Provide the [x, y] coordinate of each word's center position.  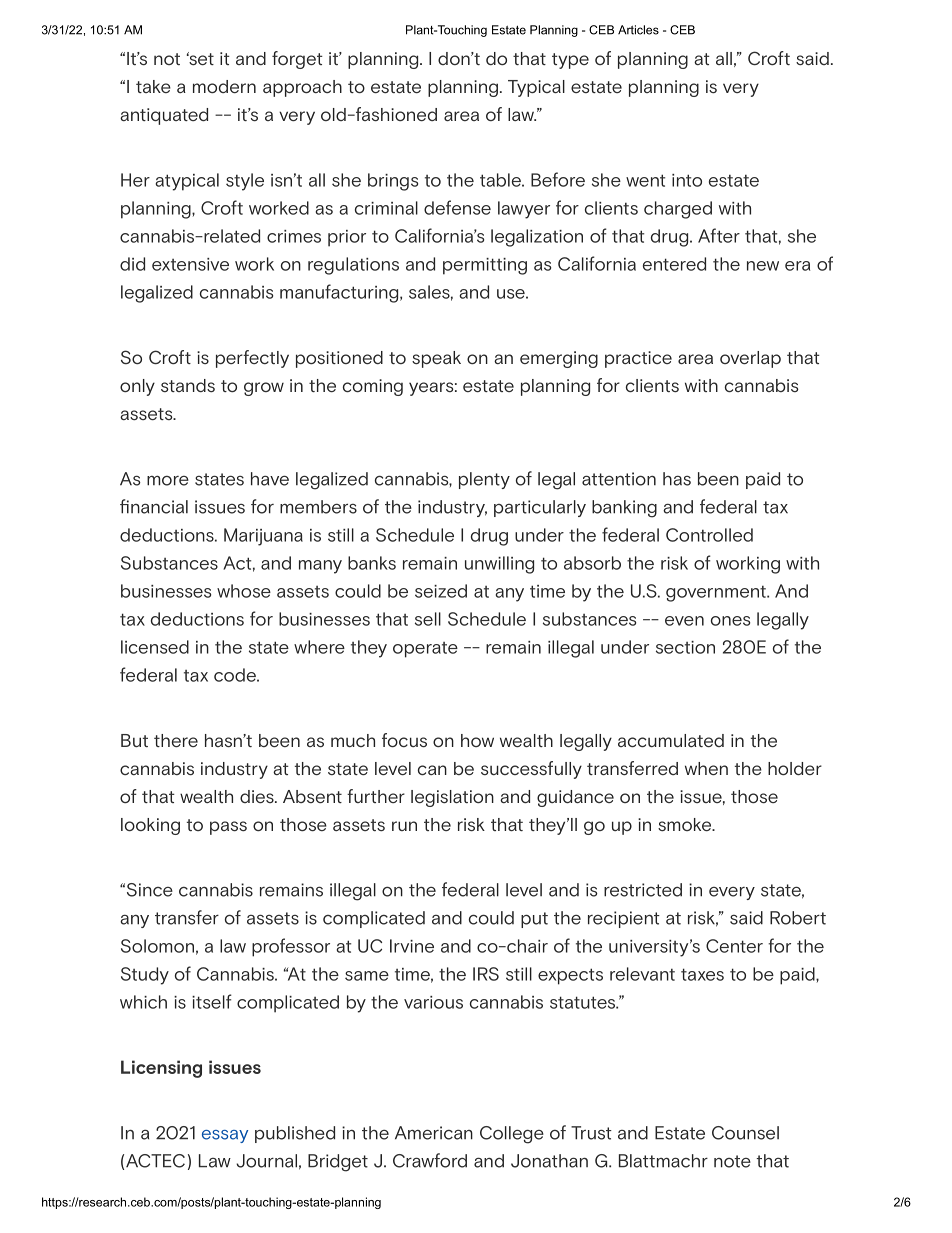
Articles [638, 30]
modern [224, 86]
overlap [750, 359]
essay [225, 1136]
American [434, 1133]
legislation [452, 798]
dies [258, 796]
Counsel [745, 1133]
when [706, 768]
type [570, 61]
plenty [484, 480]
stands [188, 385]
